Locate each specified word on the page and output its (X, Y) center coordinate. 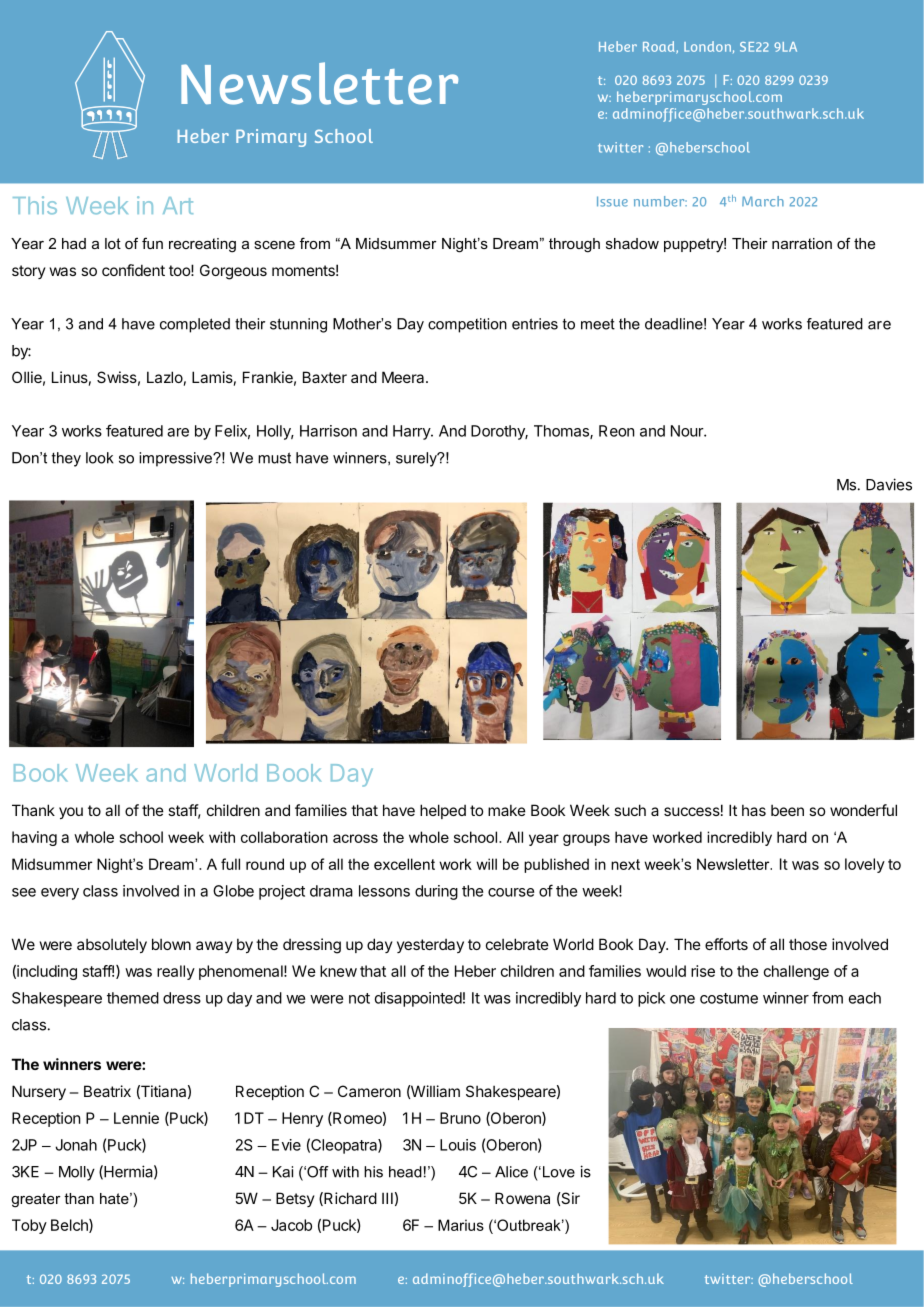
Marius (461, 1225)
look (99, 458)
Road (660, 47)
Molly (77, 1173)
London (707, 46)
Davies (889, 484)
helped (443, 811)
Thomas (562, 432)
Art (178, 205)
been (787, 810)
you (71, 813)
